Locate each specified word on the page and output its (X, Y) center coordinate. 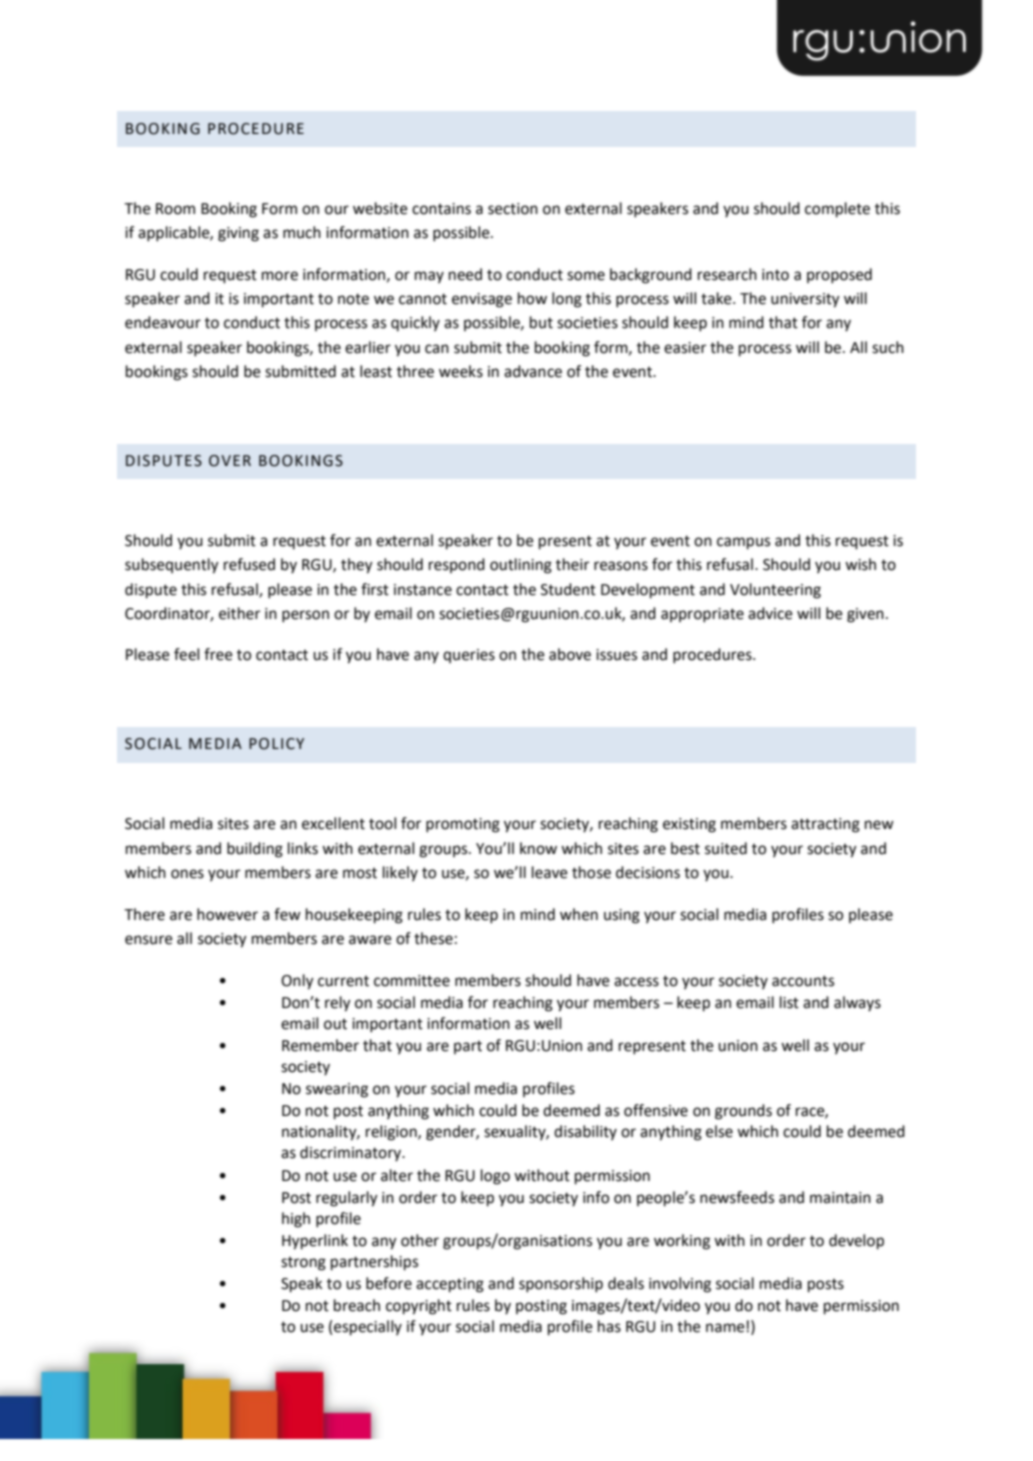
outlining (521, 566)
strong (303, 1264)
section (513, 209)
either (239, 613)
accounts (803, 981)
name (725, 1328)
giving (238, 234)
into (775, 275)
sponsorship (561, 1285)
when (579, 914)
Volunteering (775, 591)
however (227, 914)
